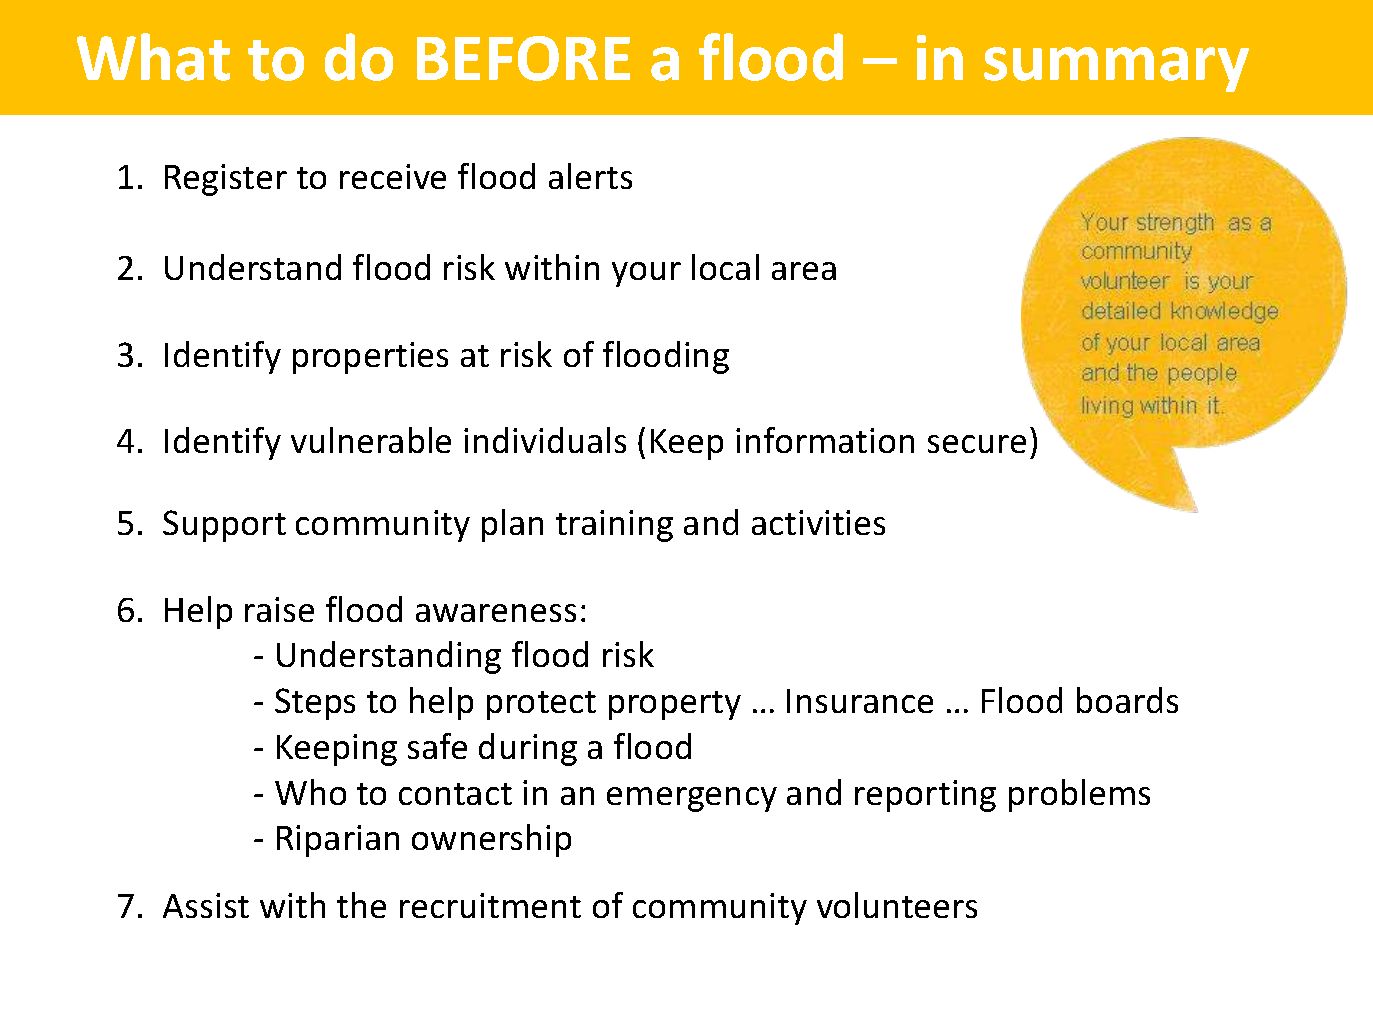 The image size is (1373, 1029). I want to click on properties, so click(370, 358).
